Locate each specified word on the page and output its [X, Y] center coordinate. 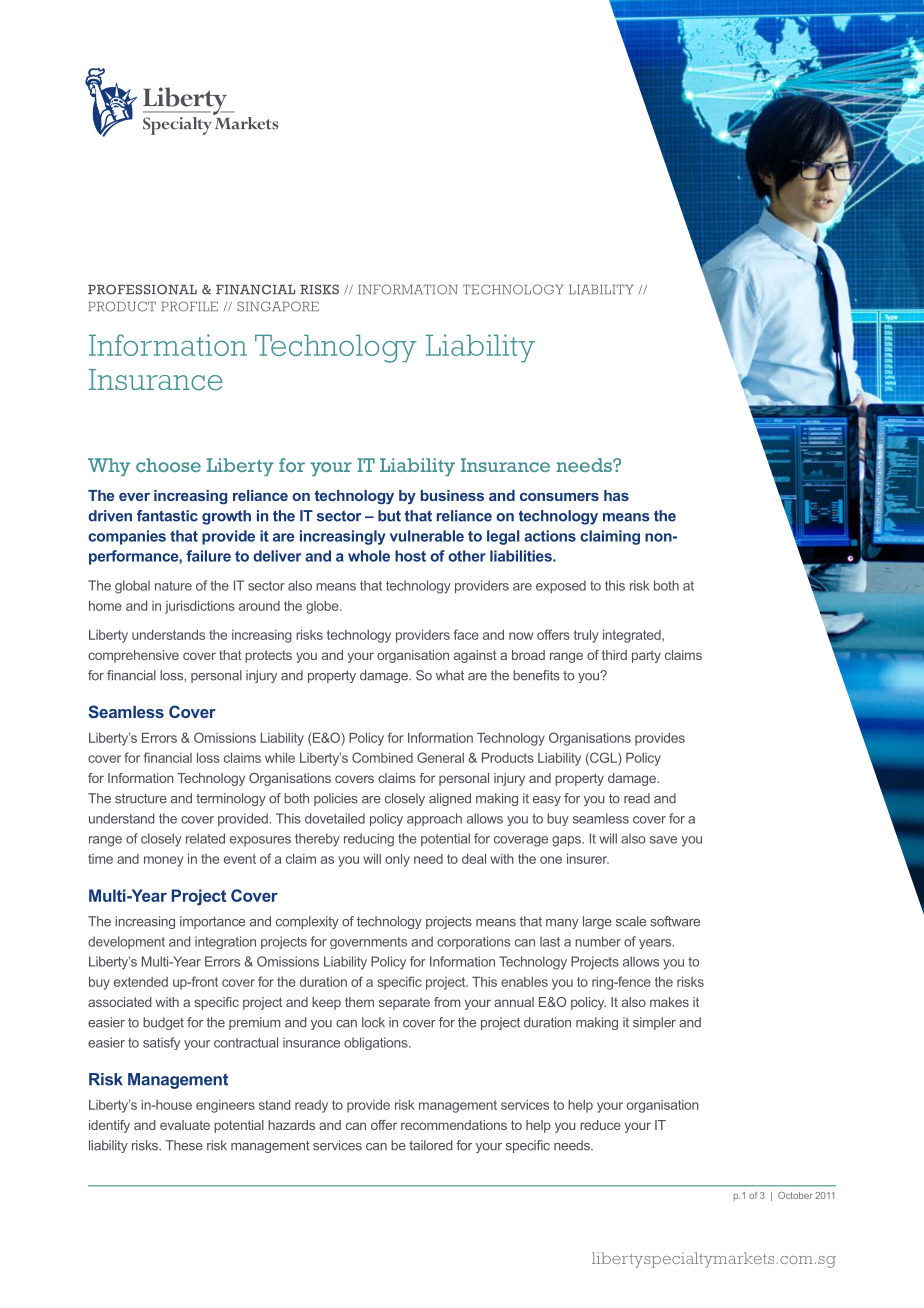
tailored [430, 1145]
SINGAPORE [278, 306]
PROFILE [189, 306]
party [646, 656]
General [440, 757]
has [616, 495]
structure [141, 799]
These [184, 1145]
